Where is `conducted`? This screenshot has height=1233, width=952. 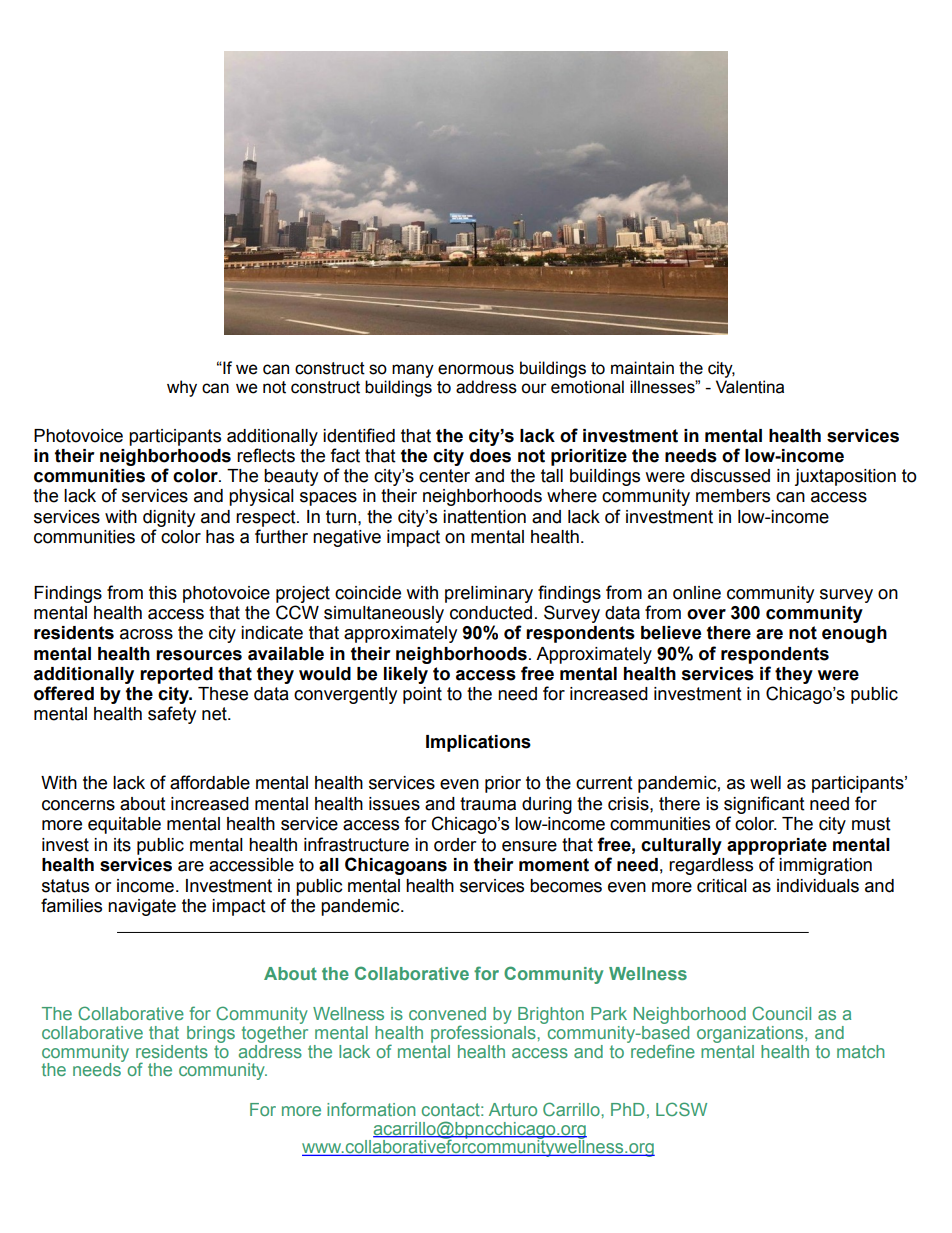 conducted is located at coordinates (491, 613).
